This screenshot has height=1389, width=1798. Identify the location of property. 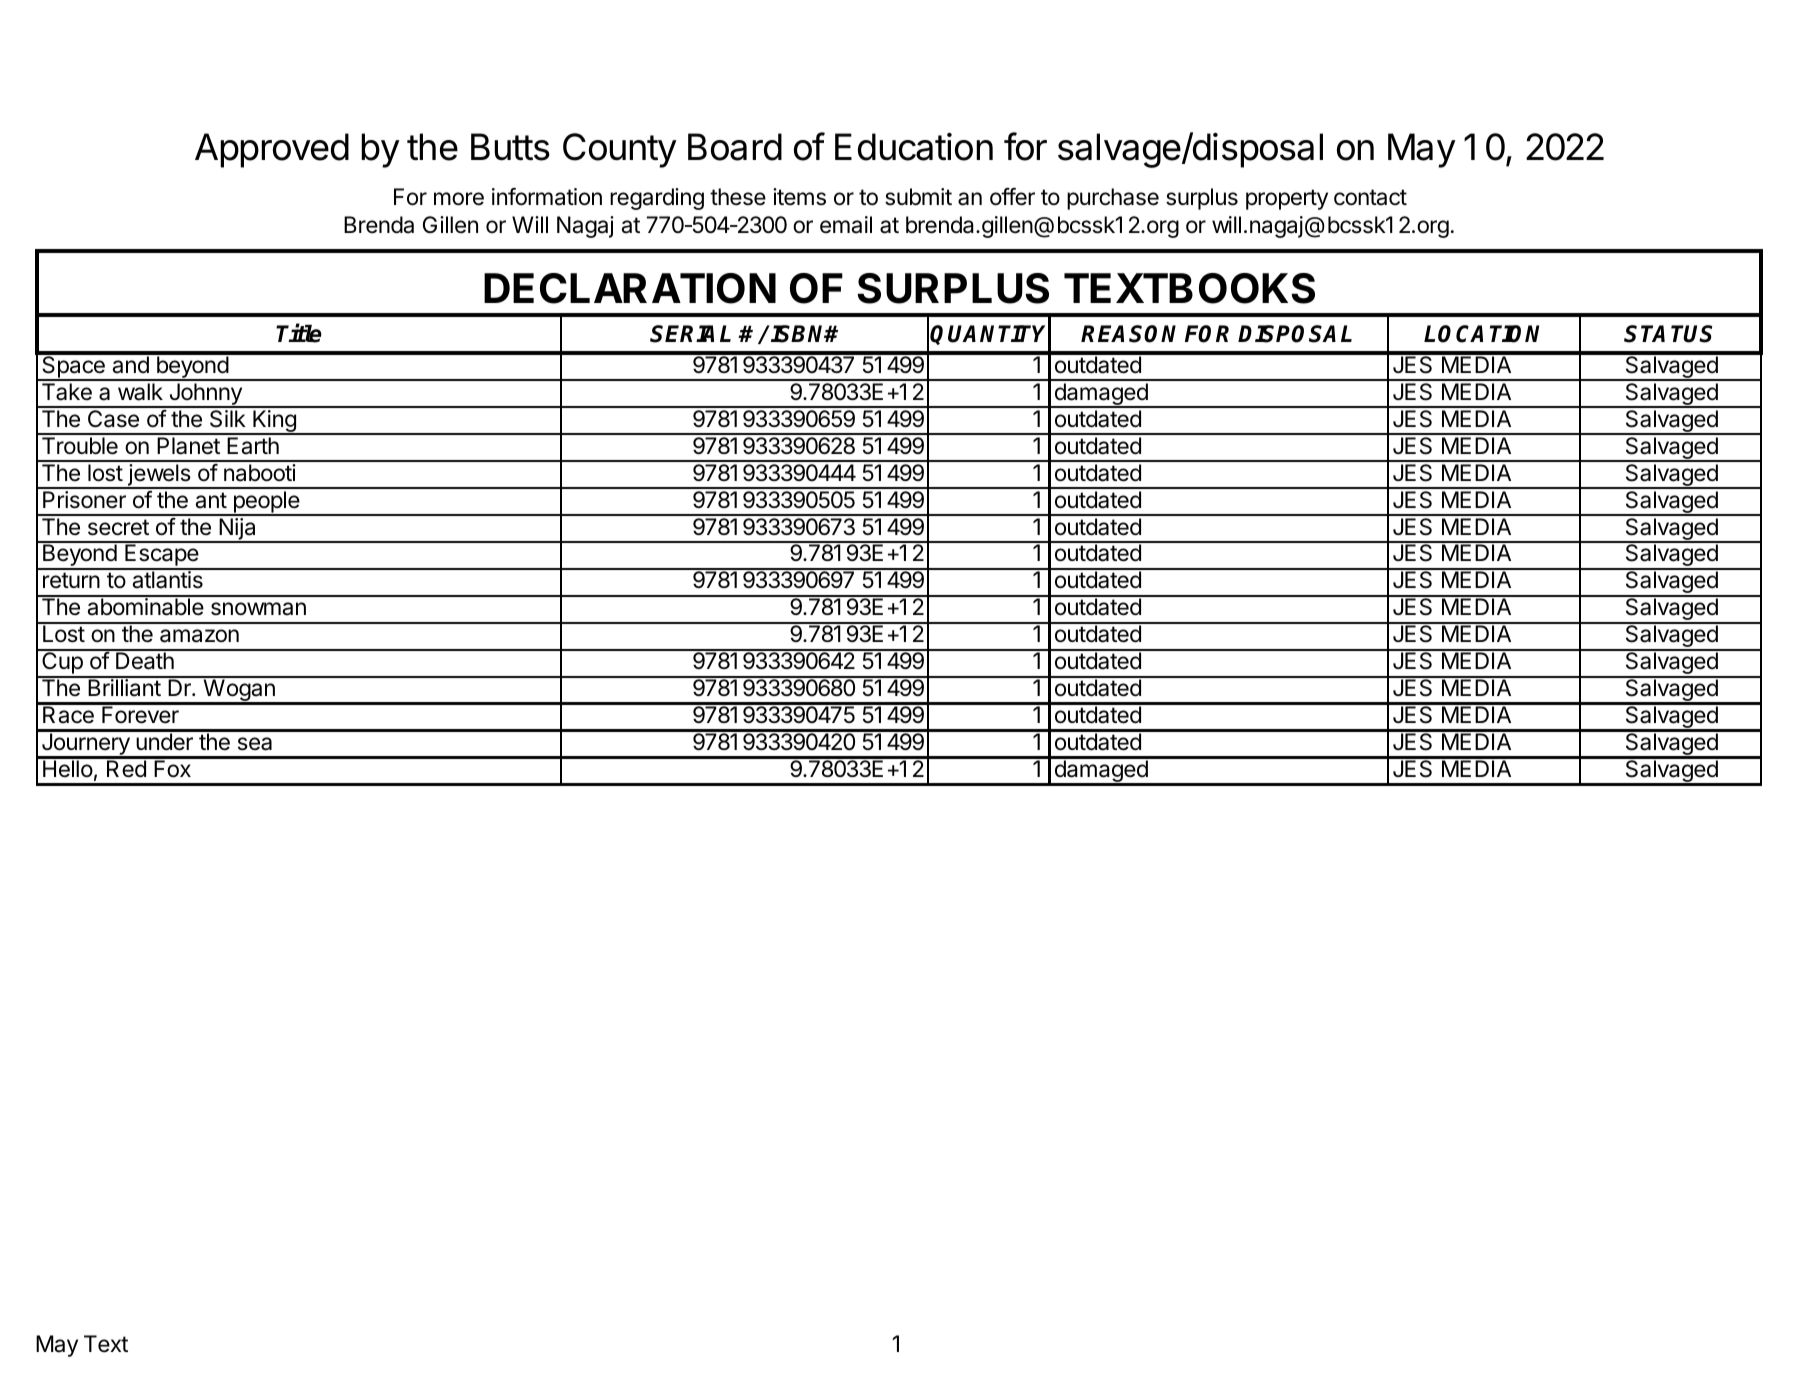
(1287, 199).
